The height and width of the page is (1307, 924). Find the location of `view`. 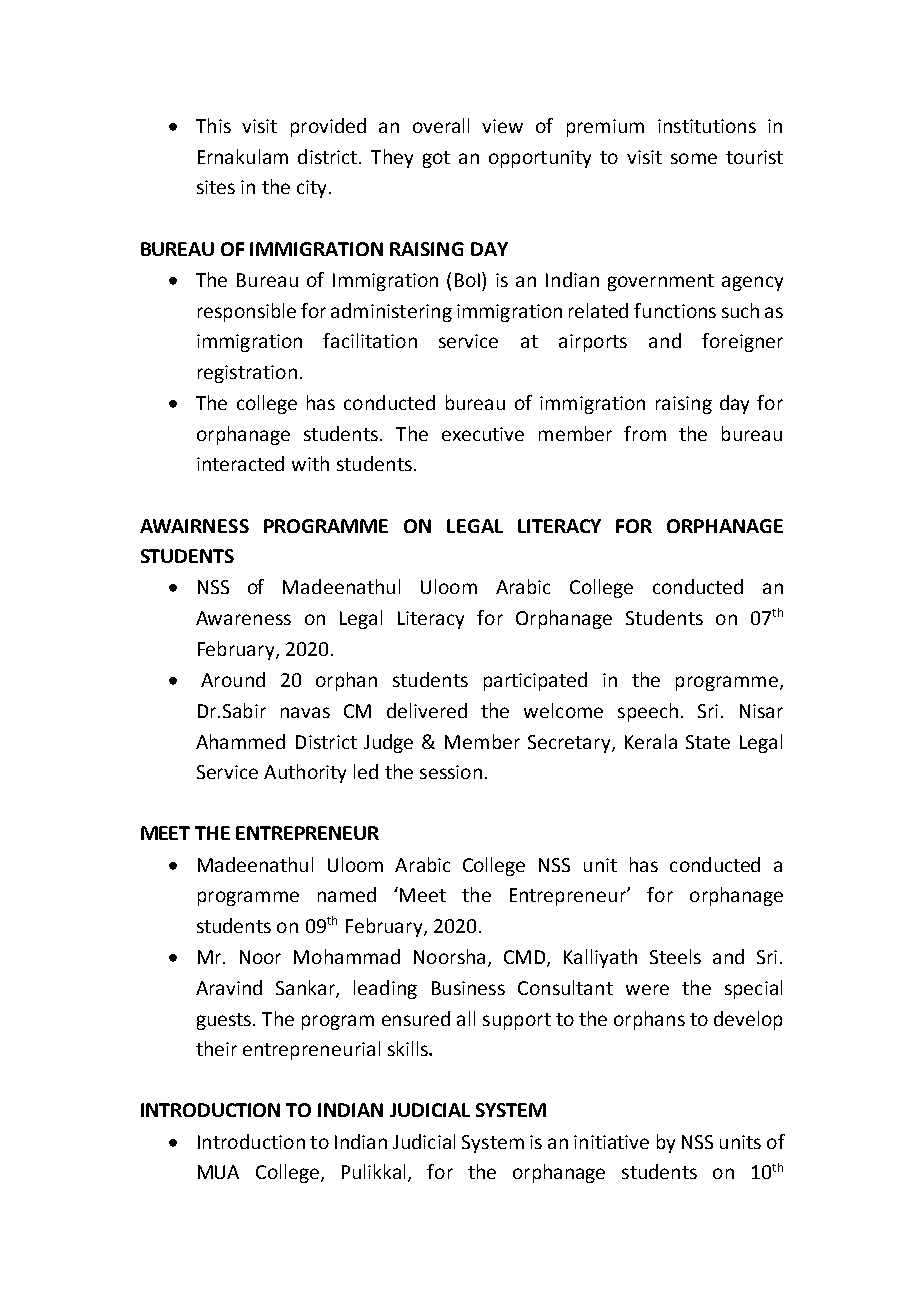

view is located at coordinates (502, 126).
